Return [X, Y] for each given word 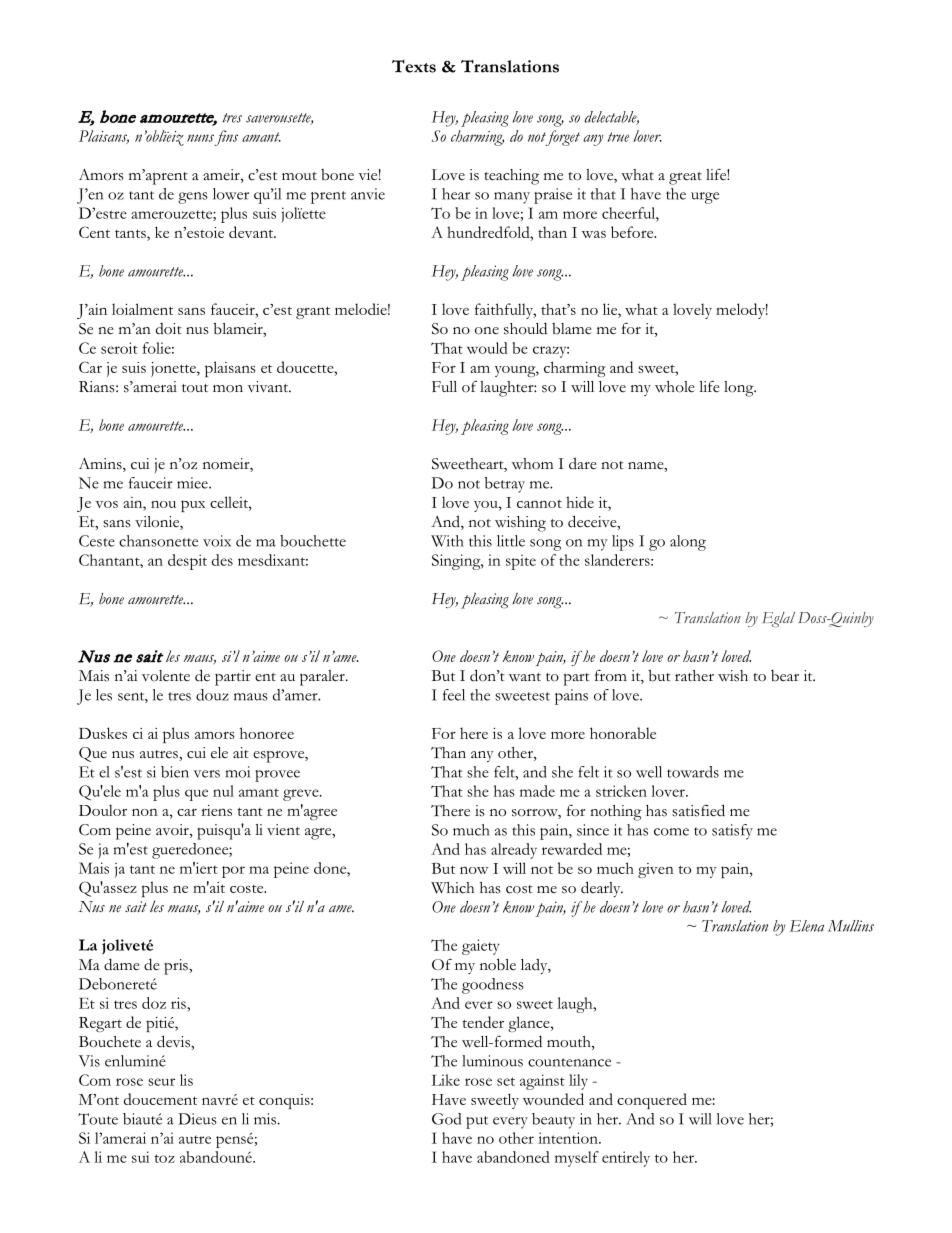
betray [505, 485]
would [487, 348]
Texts [414, 66]
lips [623, 543]
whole [675, 387]
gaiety [481, 947]
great [685, 178]
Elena [806, 926]
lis [186, 1080]
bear [785, 676]
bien [175, 772]
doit [169, 329]
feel [454, 695]
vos [106, 504]
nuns [200, 138]
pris [177, 967]
